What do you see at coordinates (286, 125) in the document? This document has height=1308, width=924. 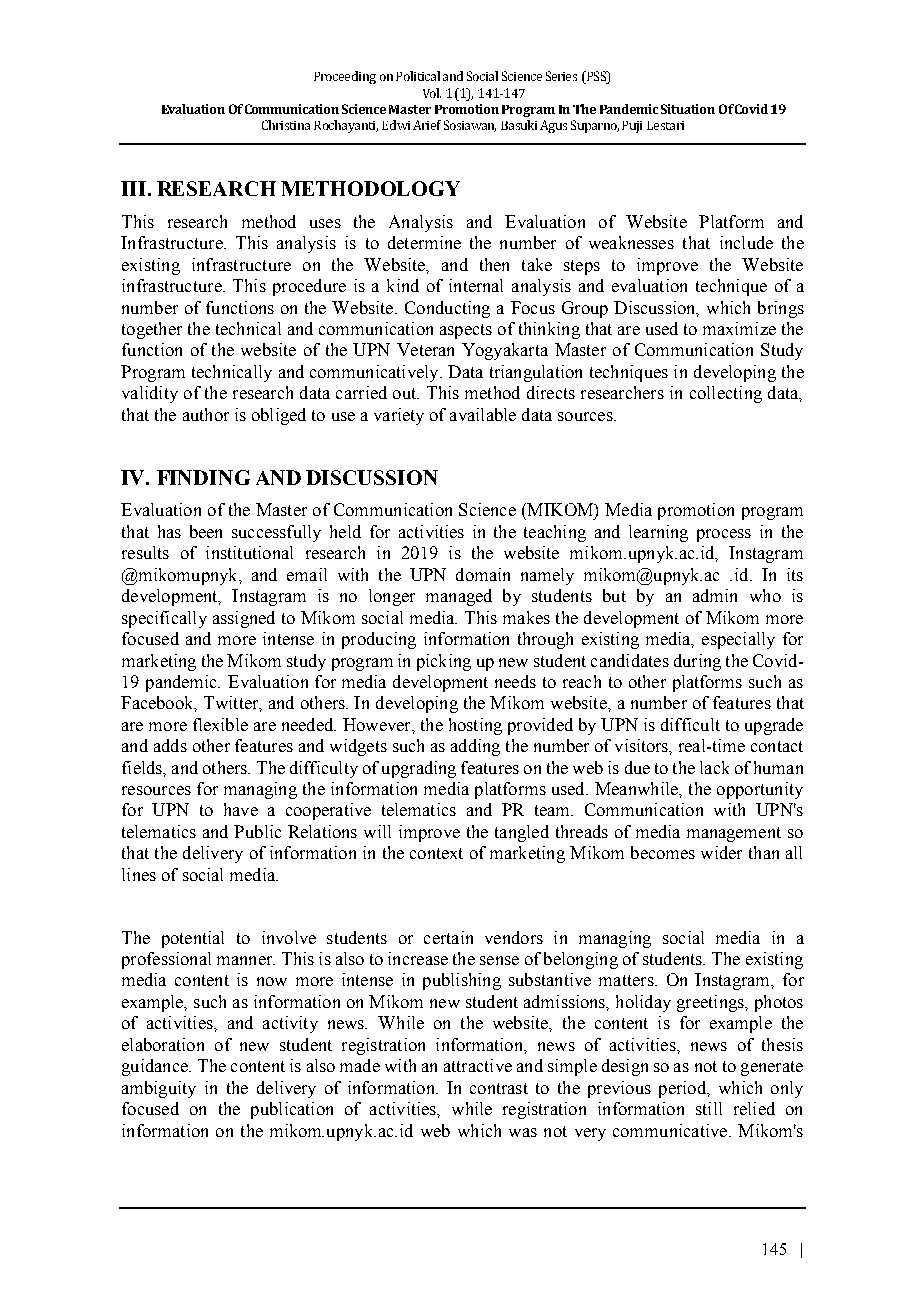 I see `Christina` at bounding box center [286, 125].
